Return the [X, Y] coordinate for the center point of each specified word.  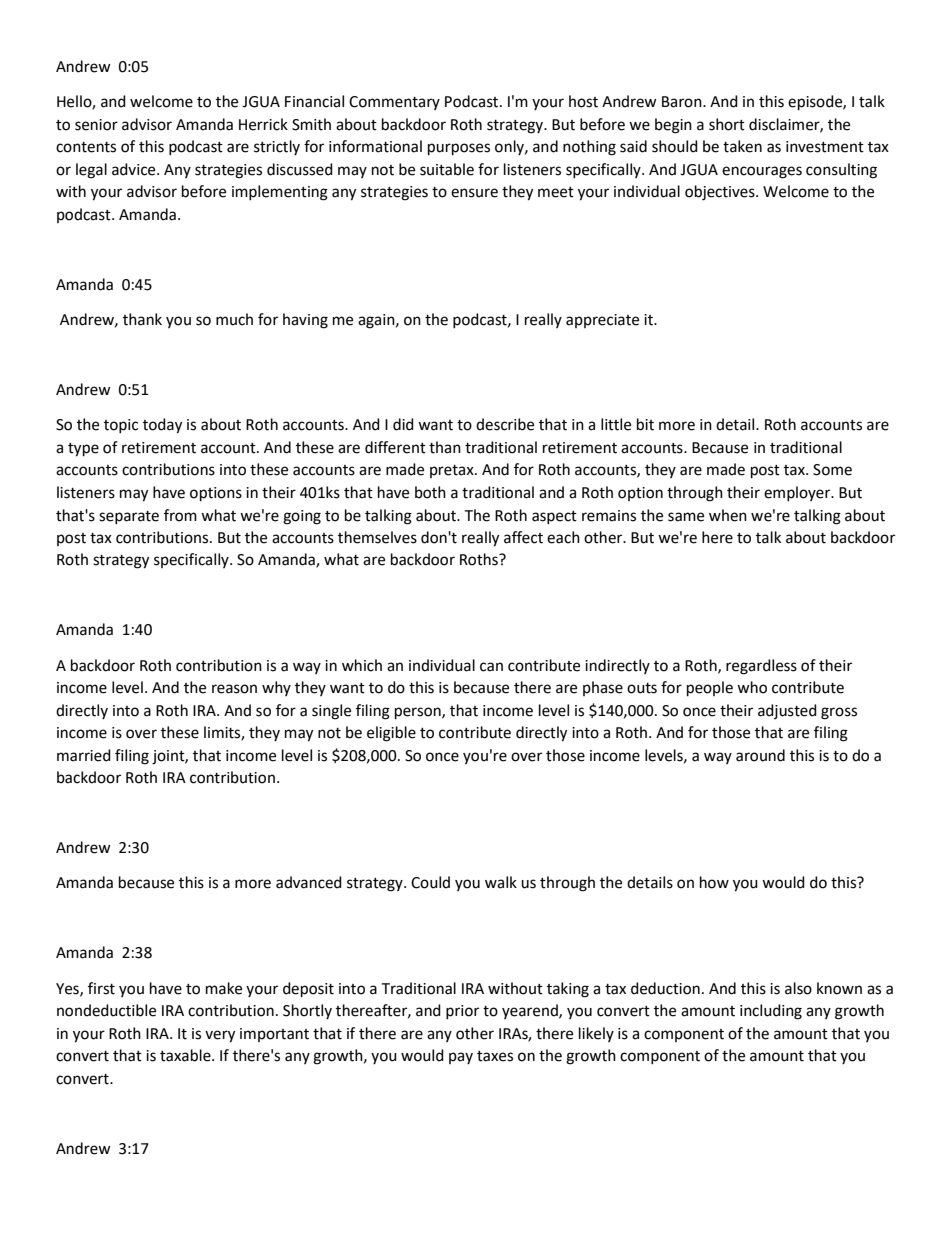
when [728, 515]
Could [430, 882]
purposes [459, 149]
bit [645, 424]
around [760, 755]
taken [742, 146]
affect [523, 537]
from [180, 515]
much [234, 319]
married [84, 755]
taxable [186, 1055]
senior [96, 125]
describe [505, 424]
